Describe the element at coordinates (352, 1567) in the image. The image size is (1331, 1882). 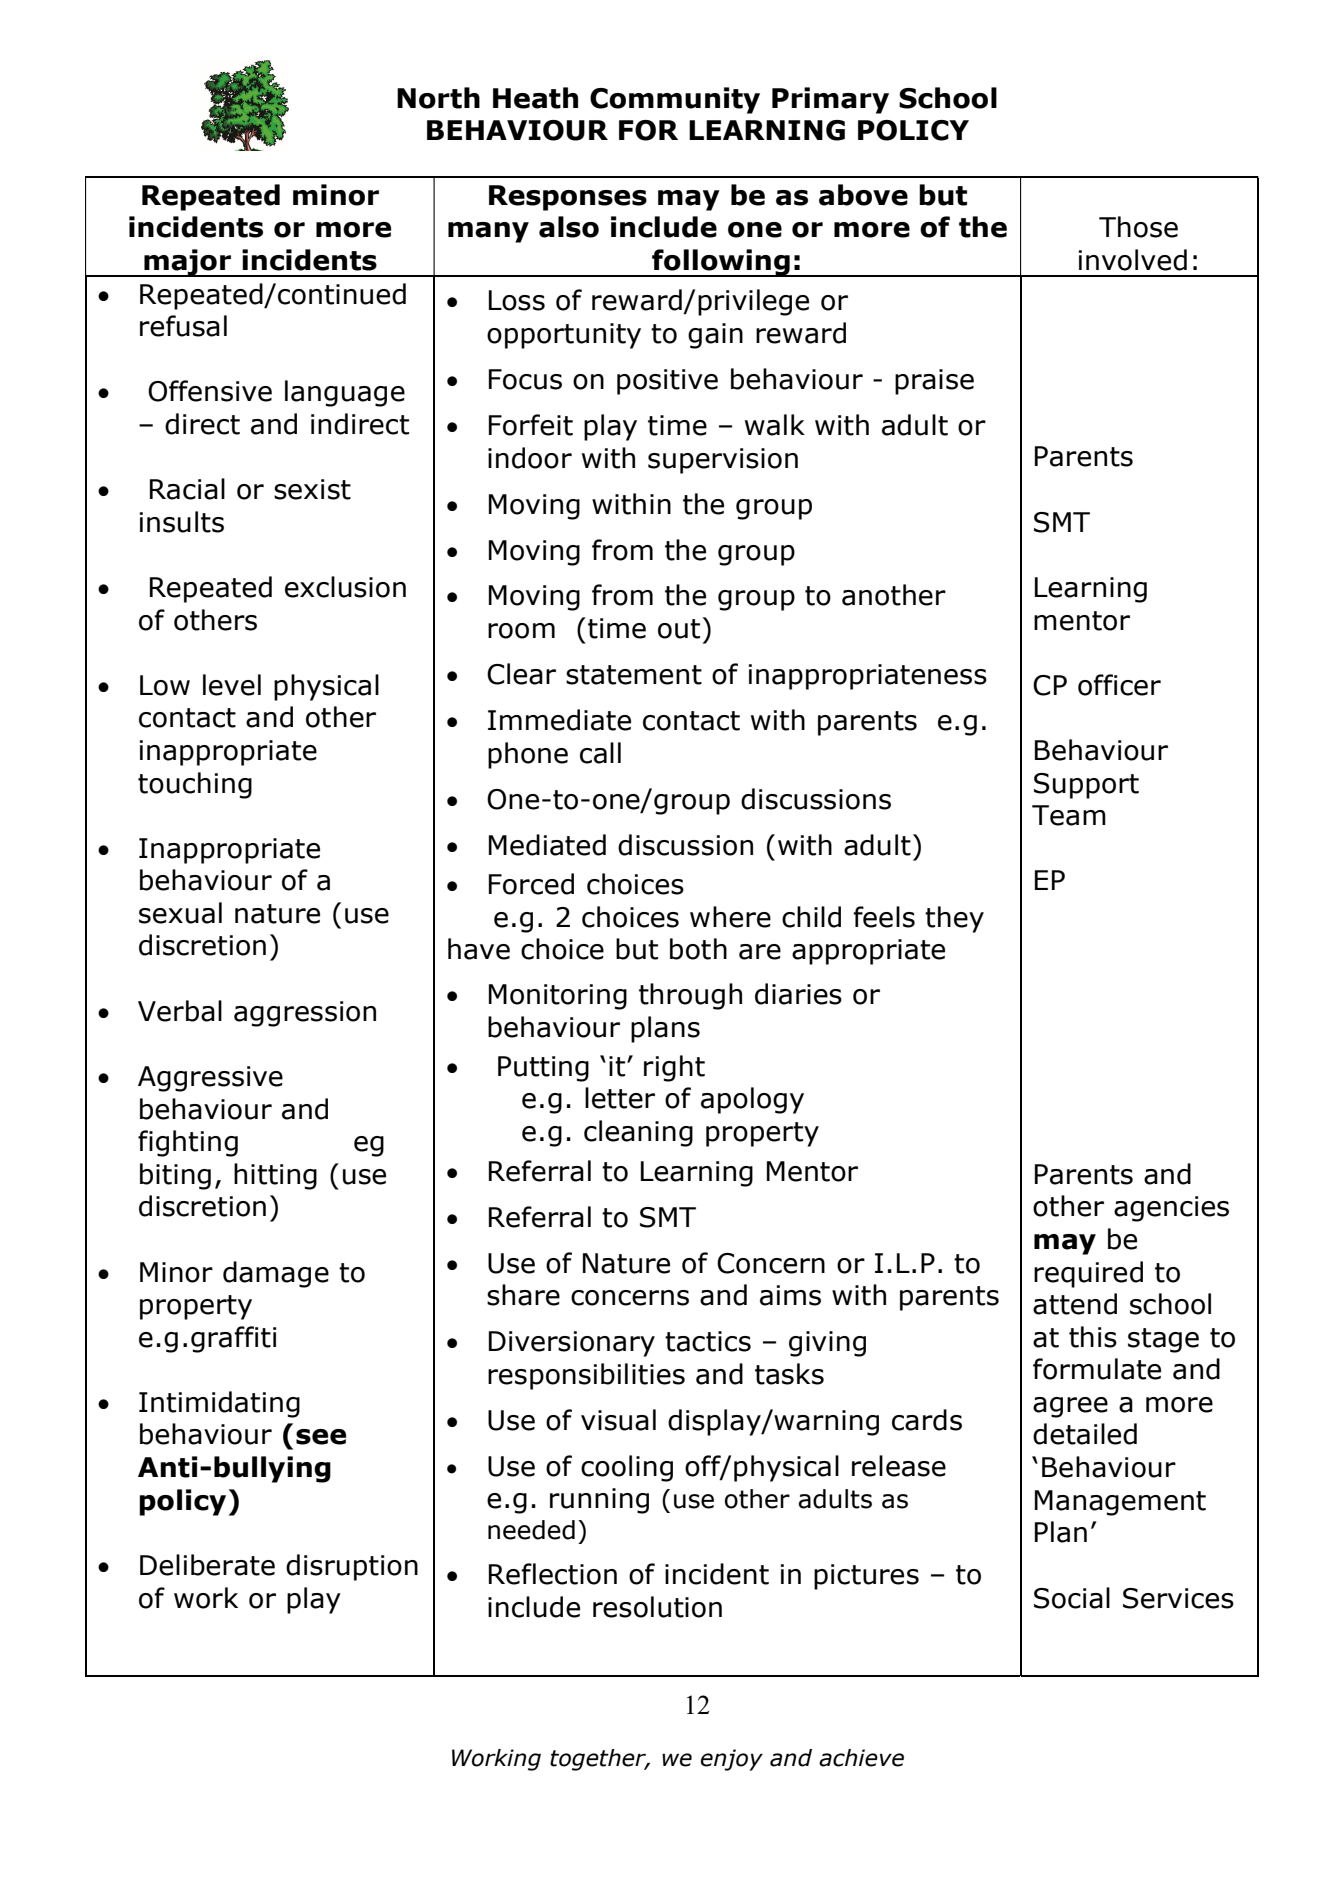
I see `disruption` at that location.
